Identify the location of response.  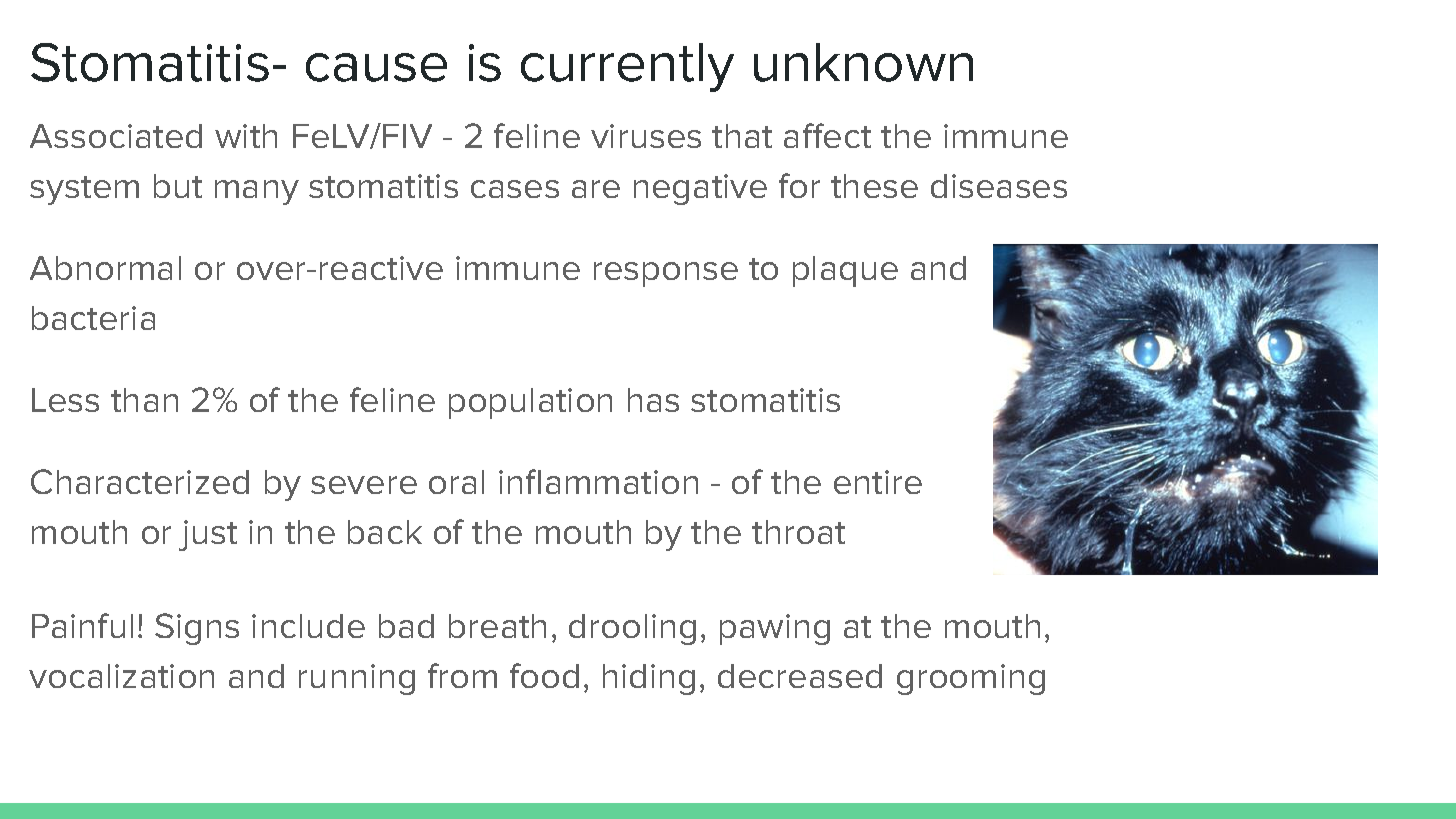
(666, 274).
